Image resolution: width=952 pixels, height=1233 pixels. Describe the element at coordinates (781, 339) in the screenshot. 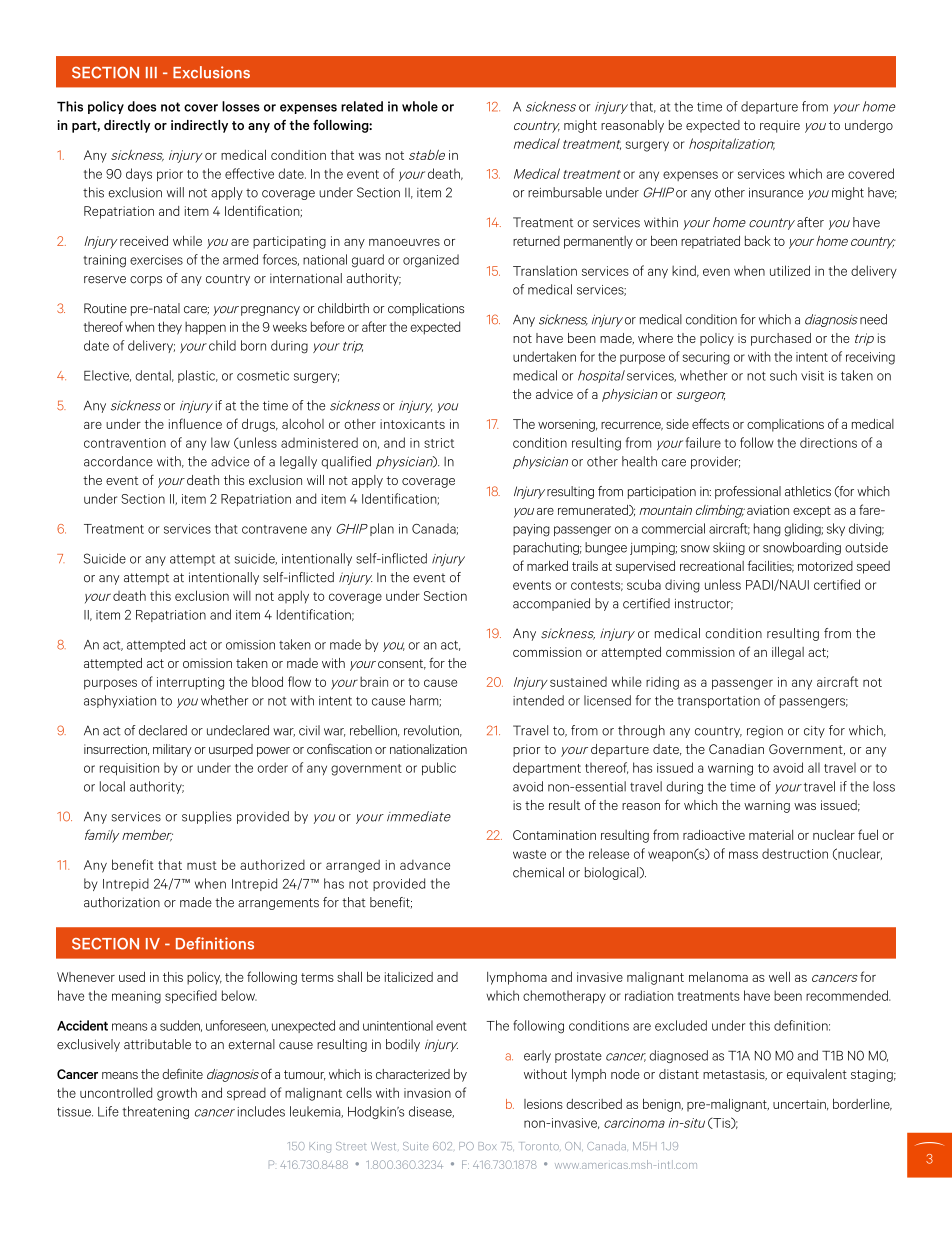

I see `purchased` at that location.
